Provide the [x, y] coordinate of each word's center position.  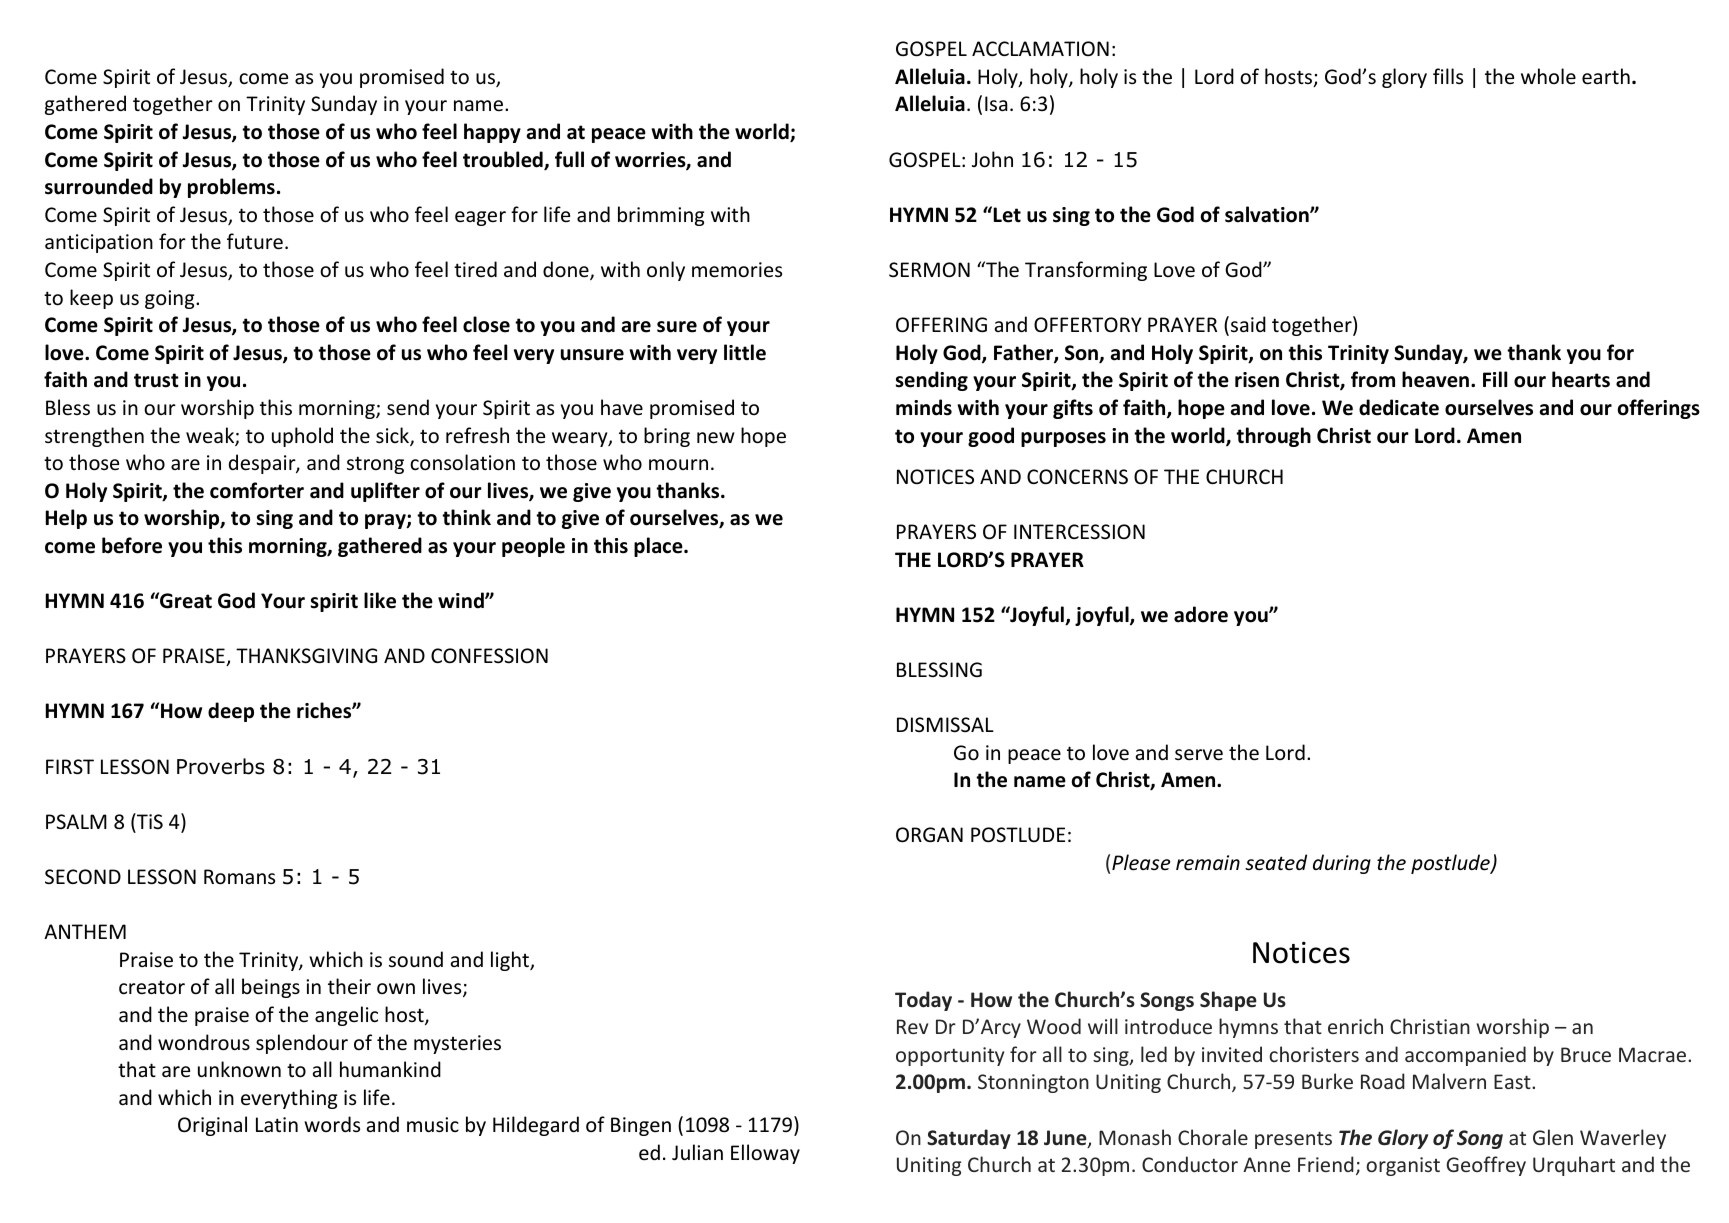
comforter [257, 490]
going [171, 299]
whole [1548, 76]
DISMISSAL [945, 725]
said [1248, 324]
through [1273, 437]
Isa [996, 103]
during [1342, 864]
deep [231, 712]
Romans [239, 877]
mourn [678, 465]
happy [492, 133]
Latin [277, 1124]
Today [923, 1001]
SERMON [929, 270]
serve [1199, 755]
